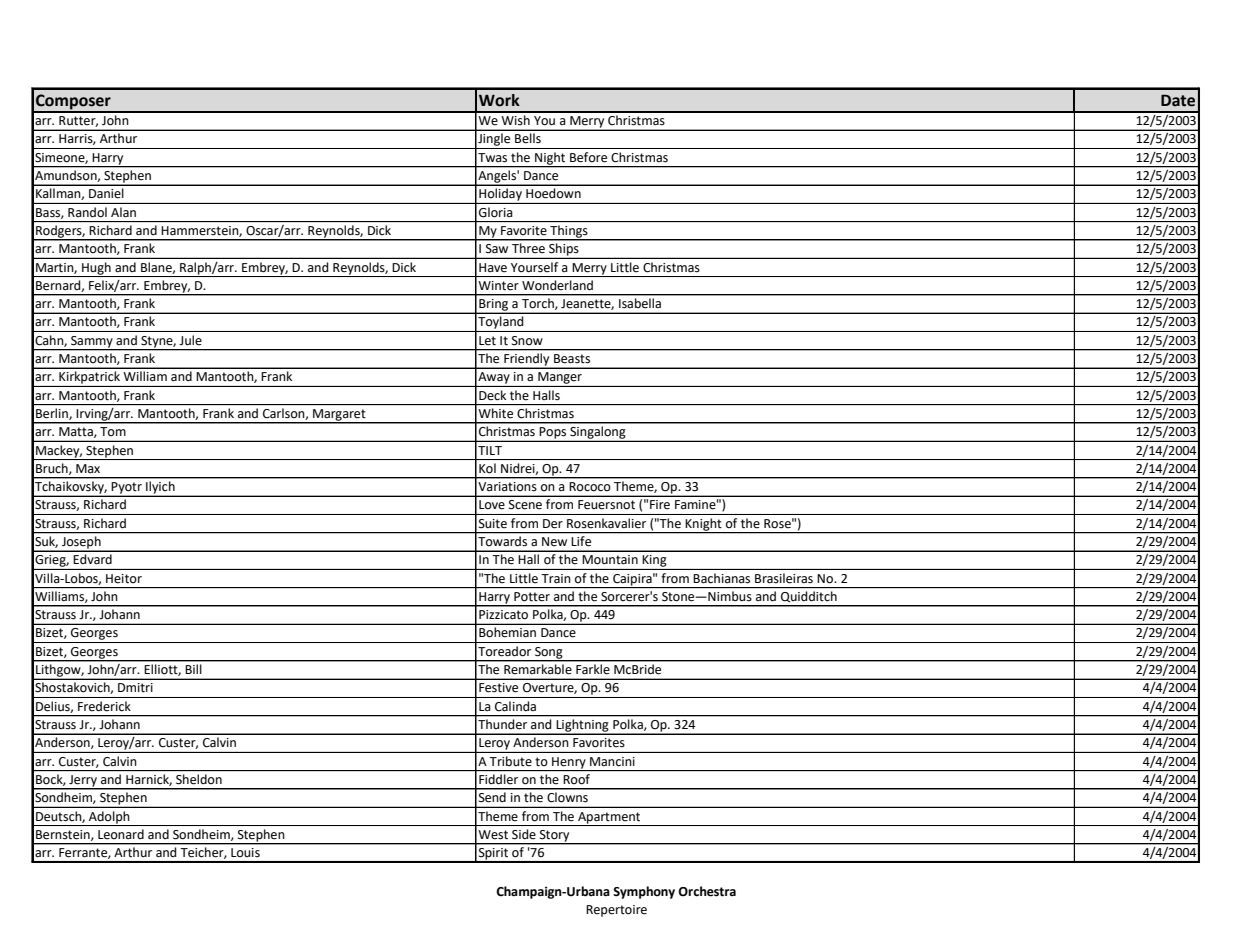  Describe the element at coordinates (1178, 100) in the screenshot. I see `Date` at that location.
